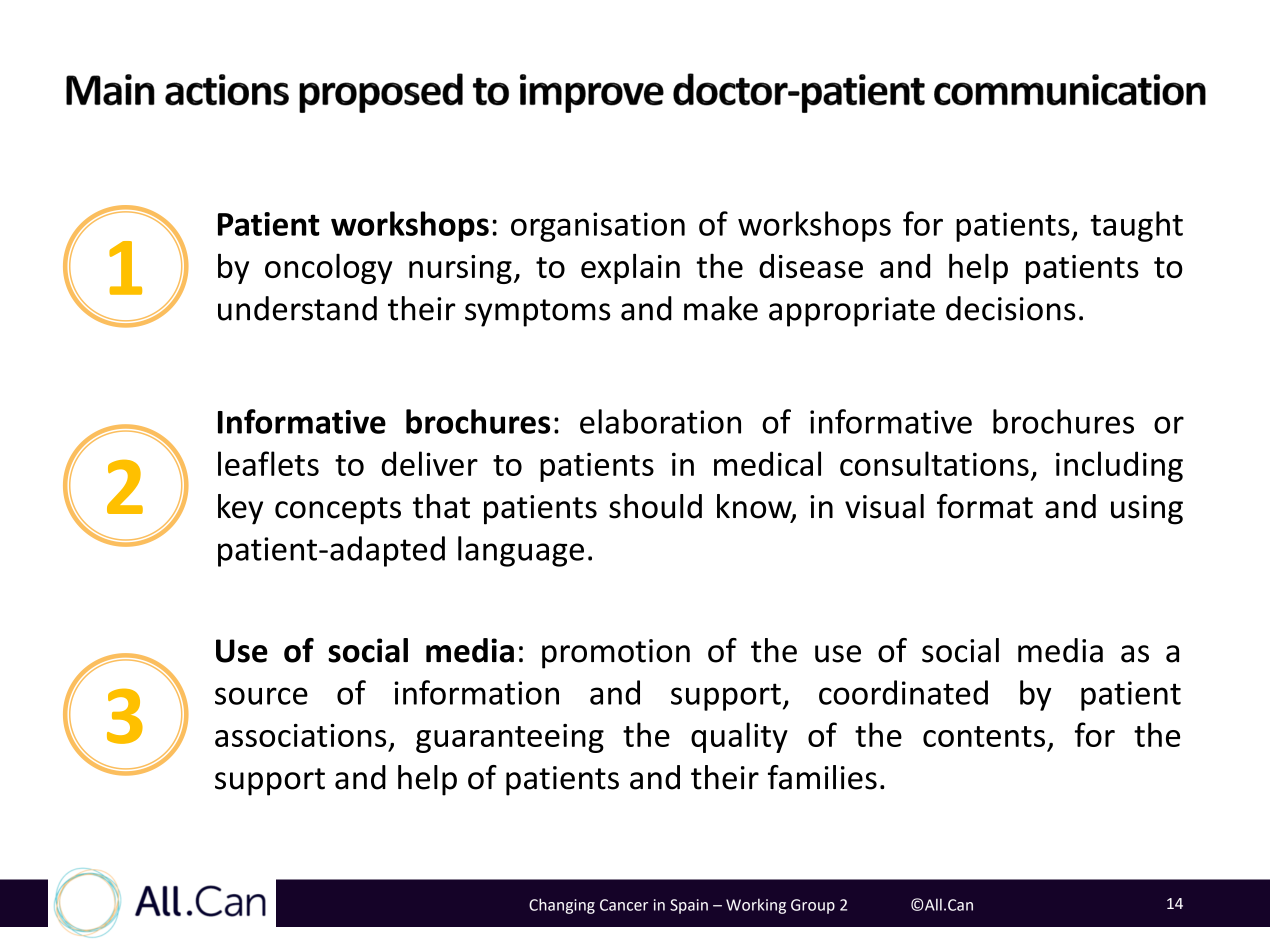 The width and height of the screenshot is (1270, 952). I want to click on taught, so click(1136, 226).
